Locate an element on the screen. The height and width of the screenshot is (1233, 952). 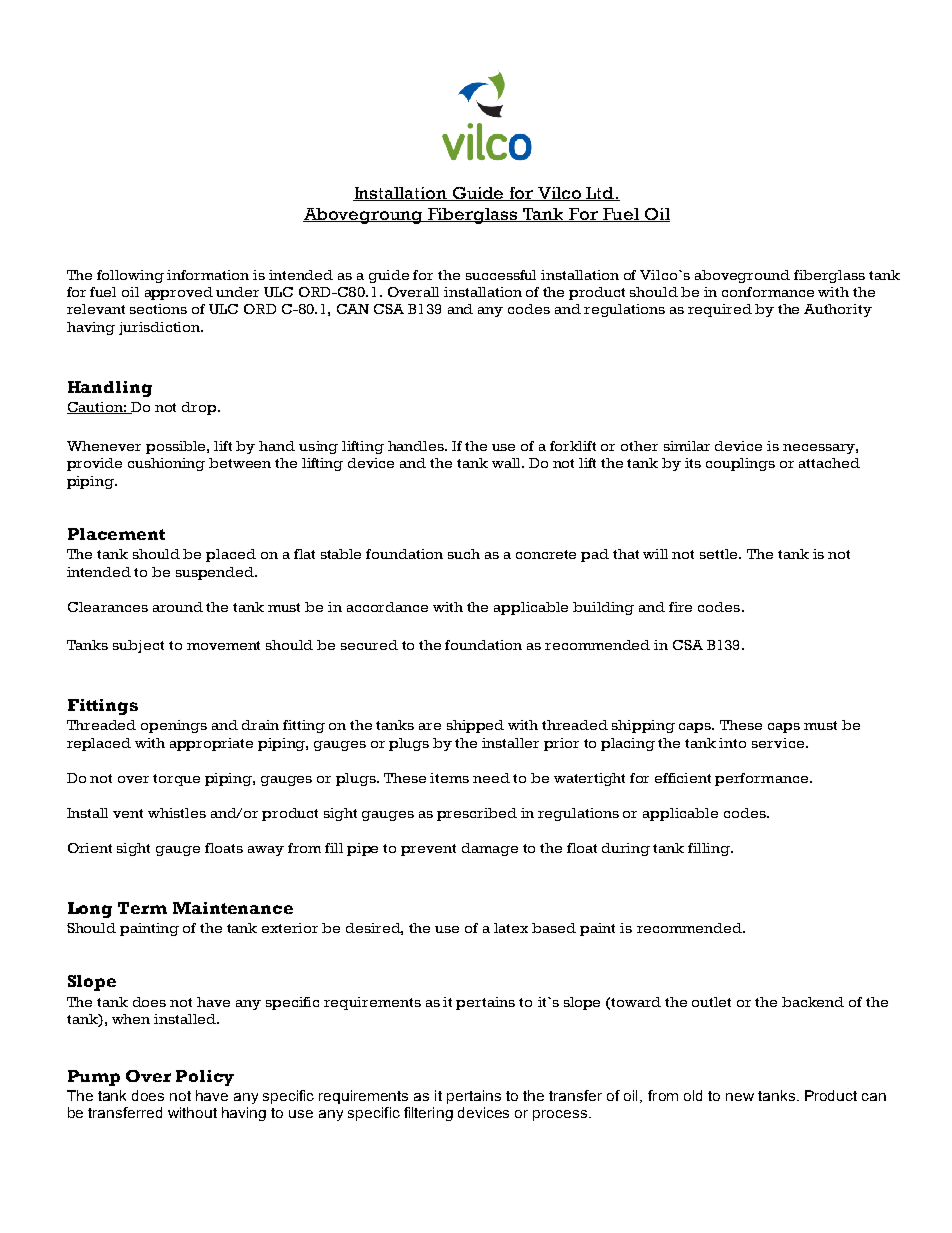
Policy is located at coordinates (205, 1078).
